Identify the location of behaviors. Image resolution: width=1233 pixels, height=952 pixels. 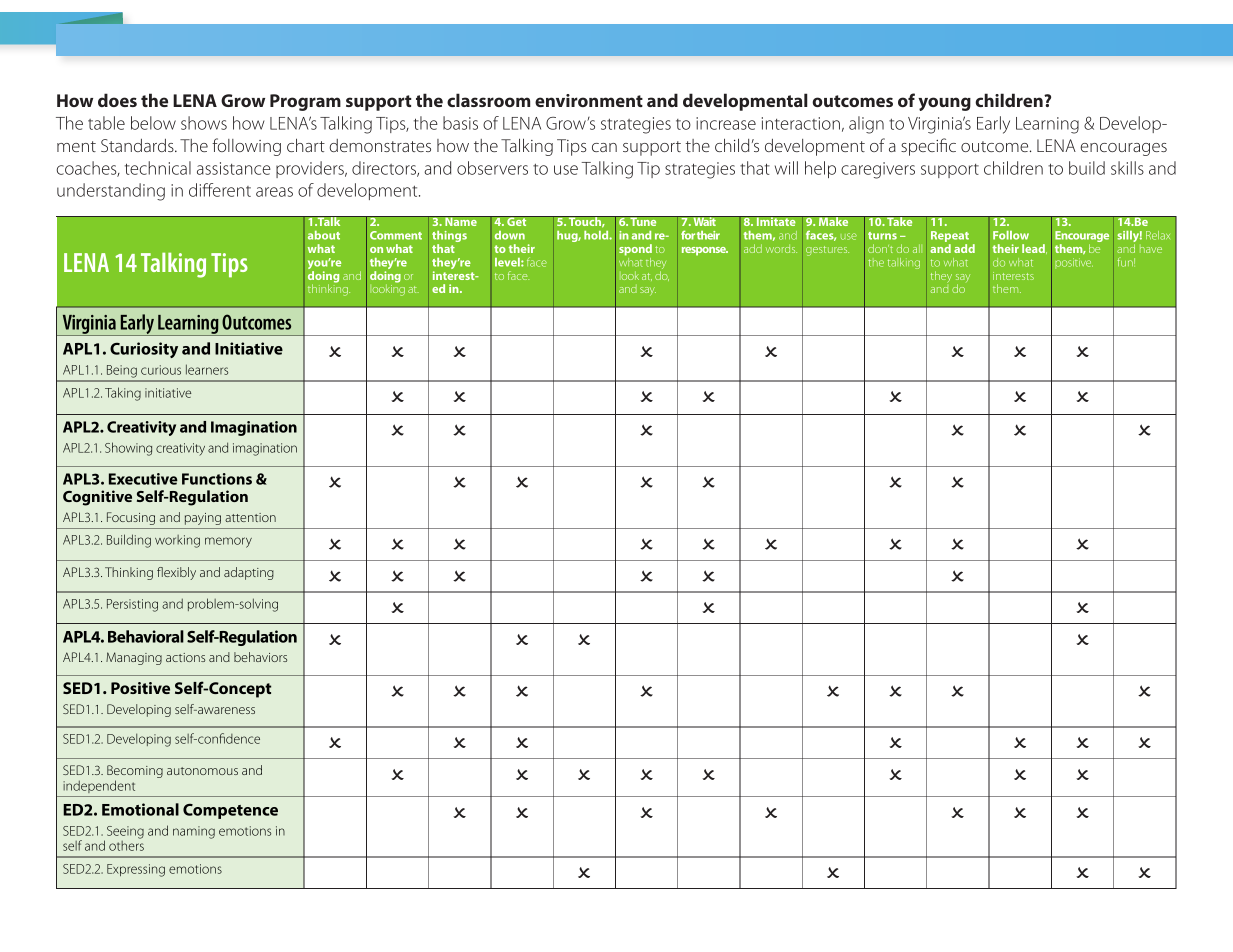
(260, 657).
